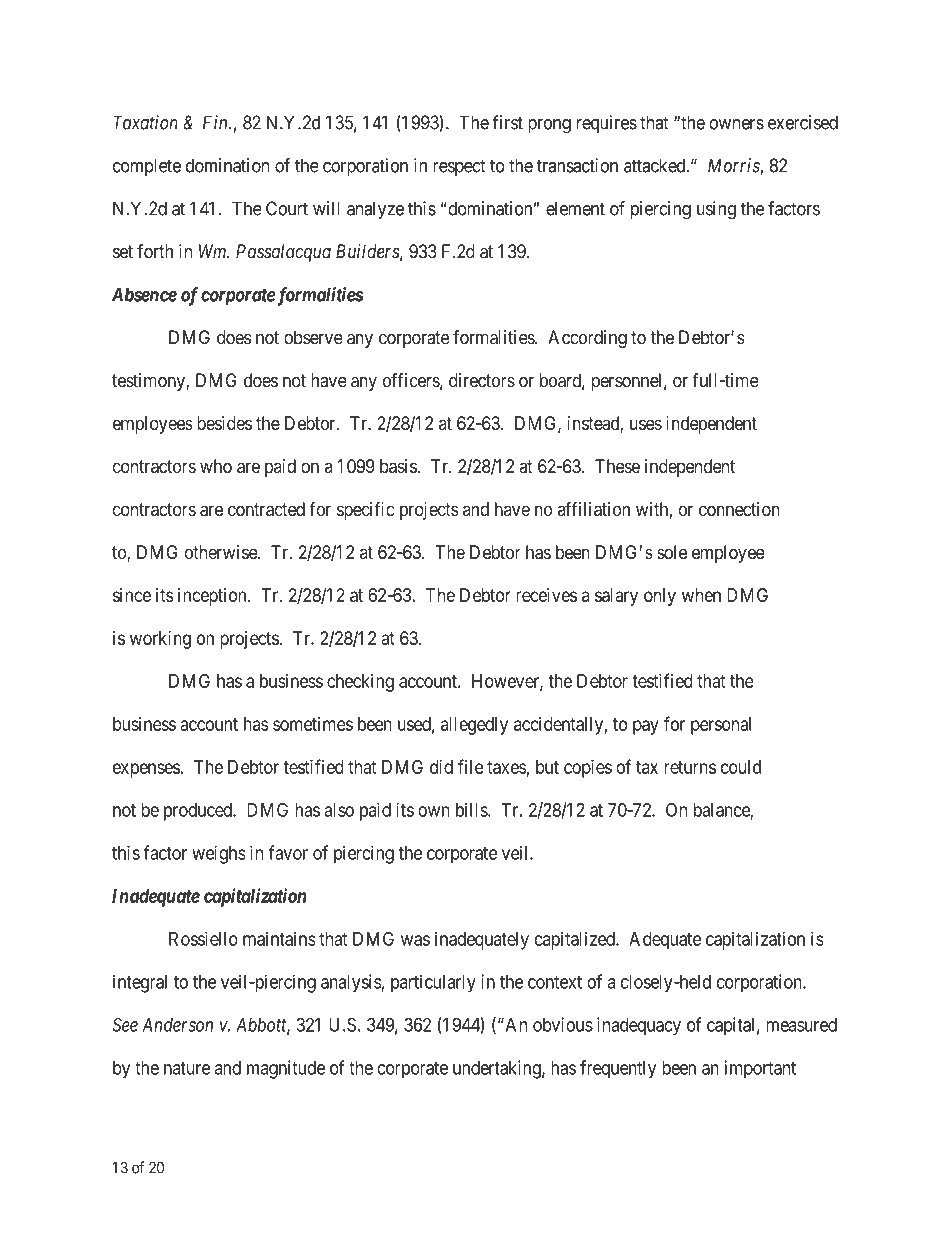 This page has width=952, height=1233. I want to click on receives, so click(546, 595).
